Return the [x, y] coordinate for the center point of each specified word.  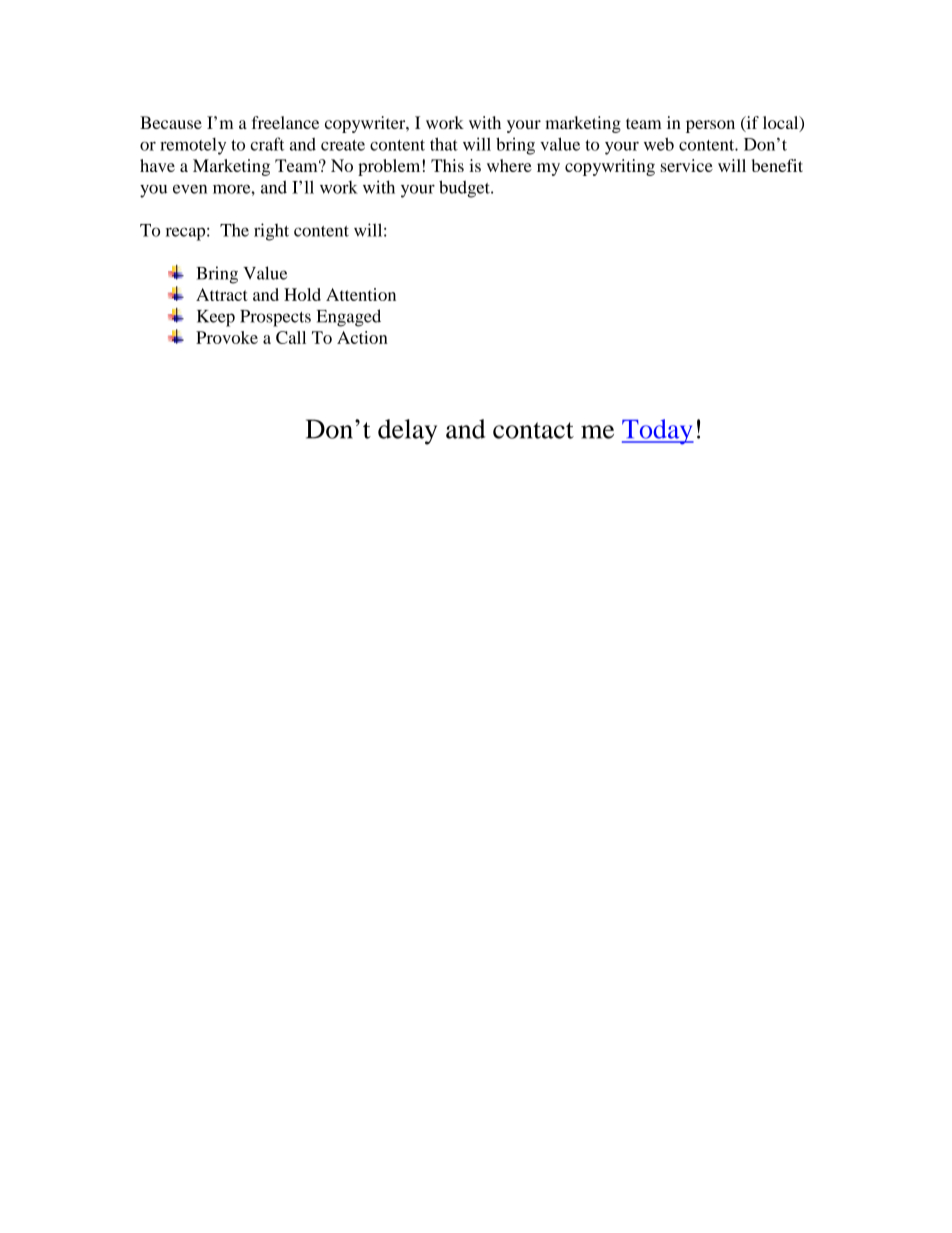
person [710, 126]
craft [267, 144]
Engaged [349, 318]
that [444, 144]
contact [533, 430]
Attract [222, 294]
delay [407, 432]
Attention [361, 294]
